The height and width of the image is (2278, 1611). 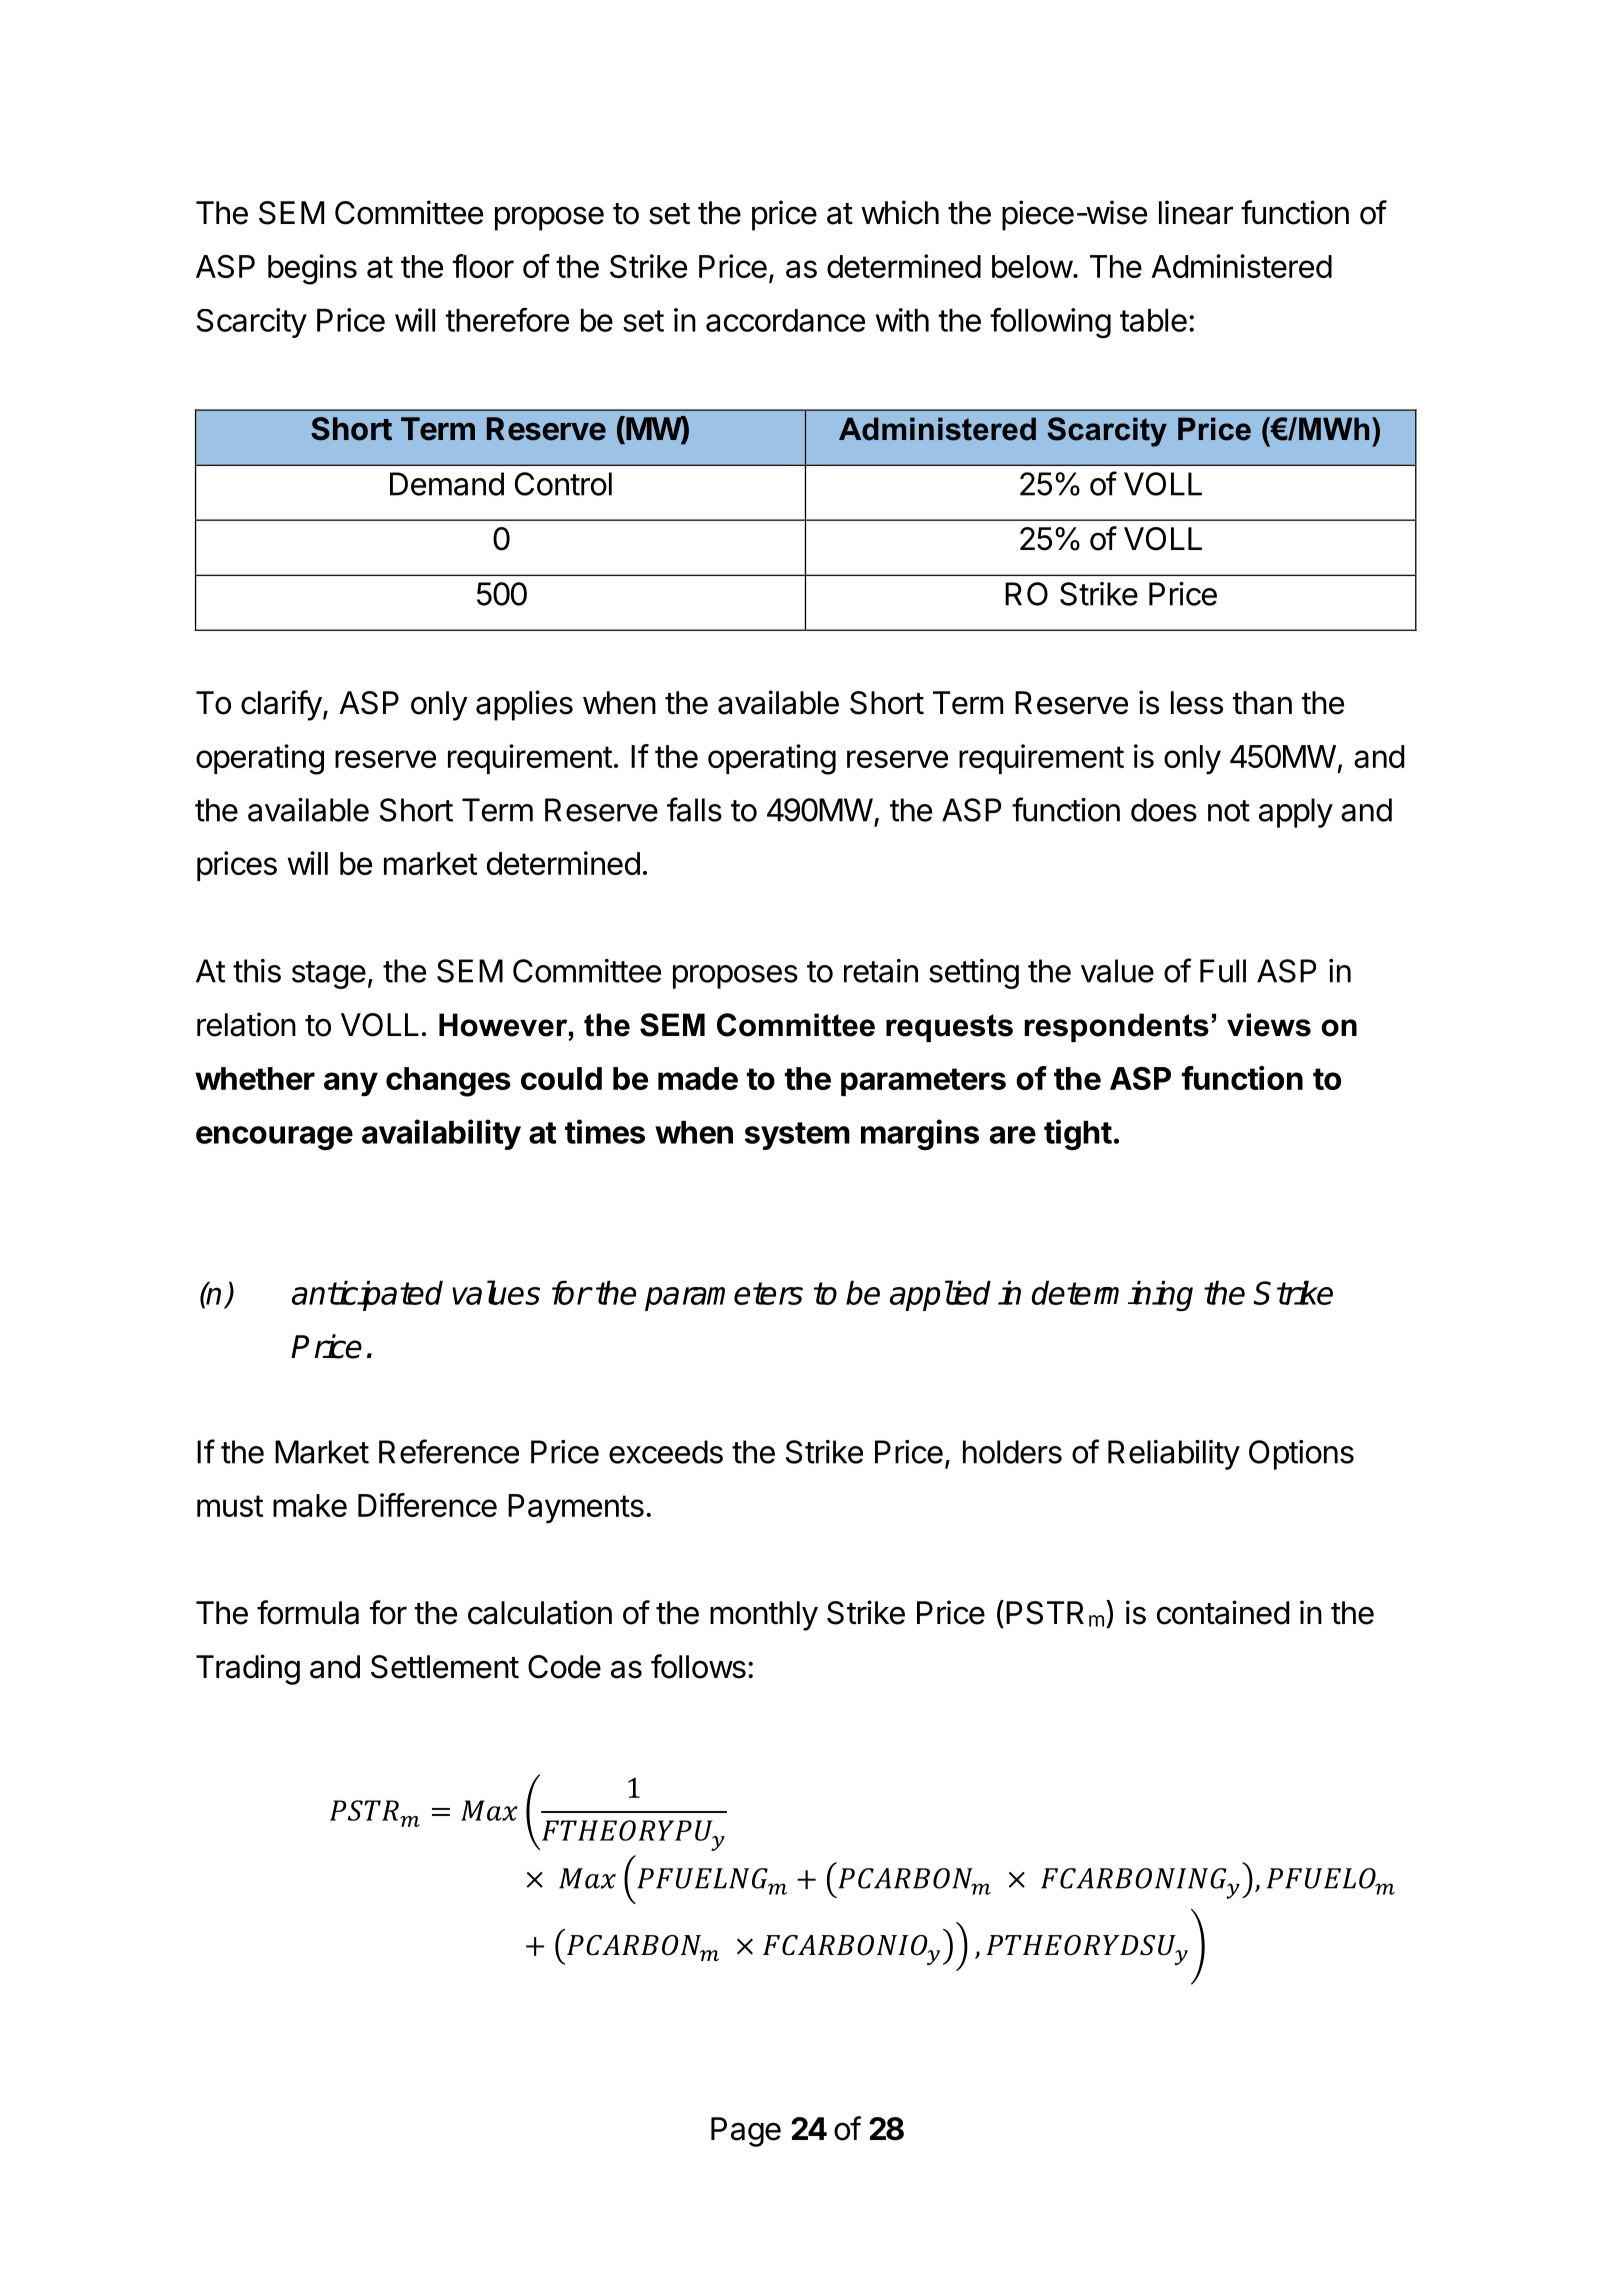 I want to click on Page, so click(x=746, y=2132).
